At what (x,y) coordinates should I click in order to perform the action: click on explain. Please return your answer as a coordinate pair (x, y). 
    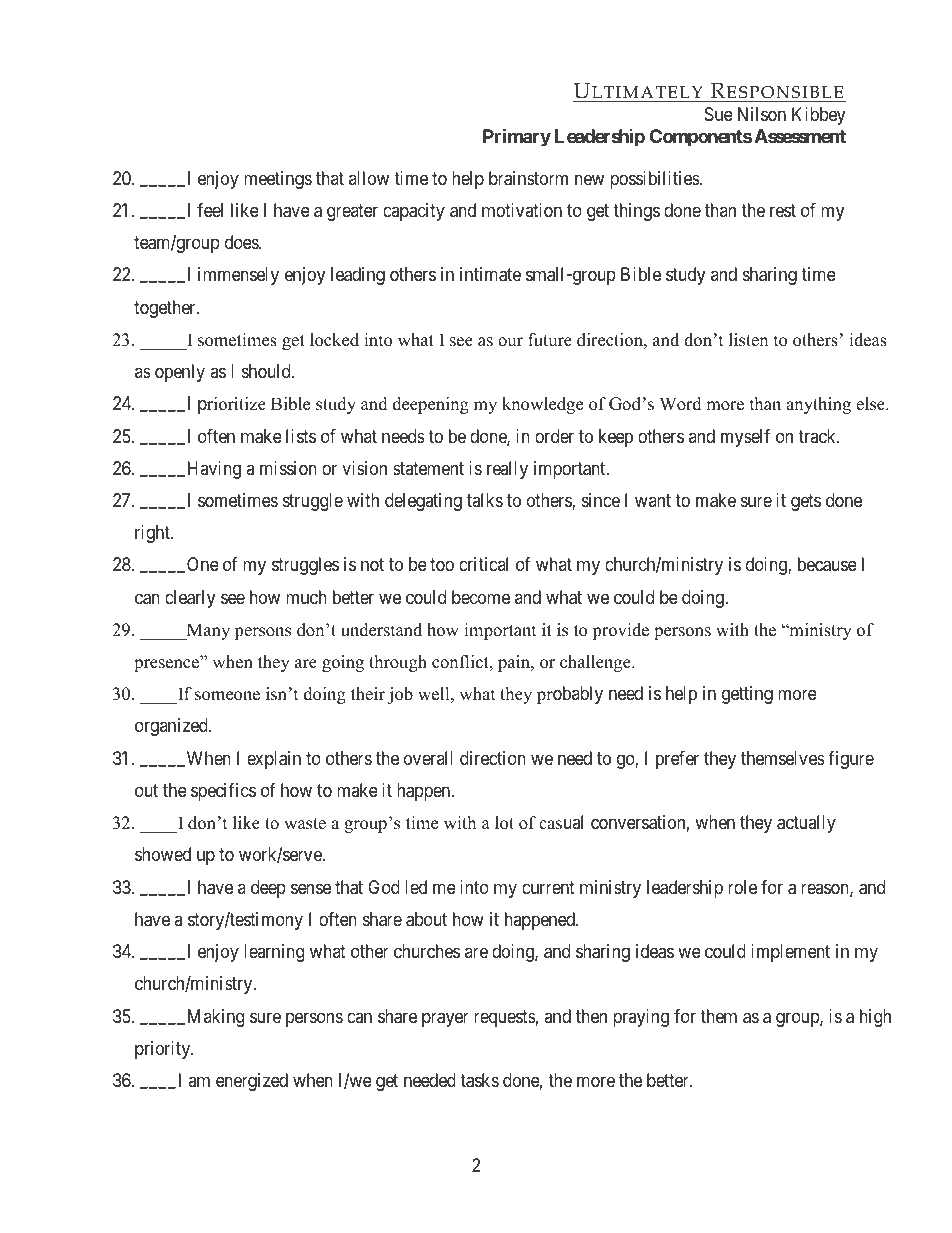
    Looking at the image, I should click on (274, 760).
